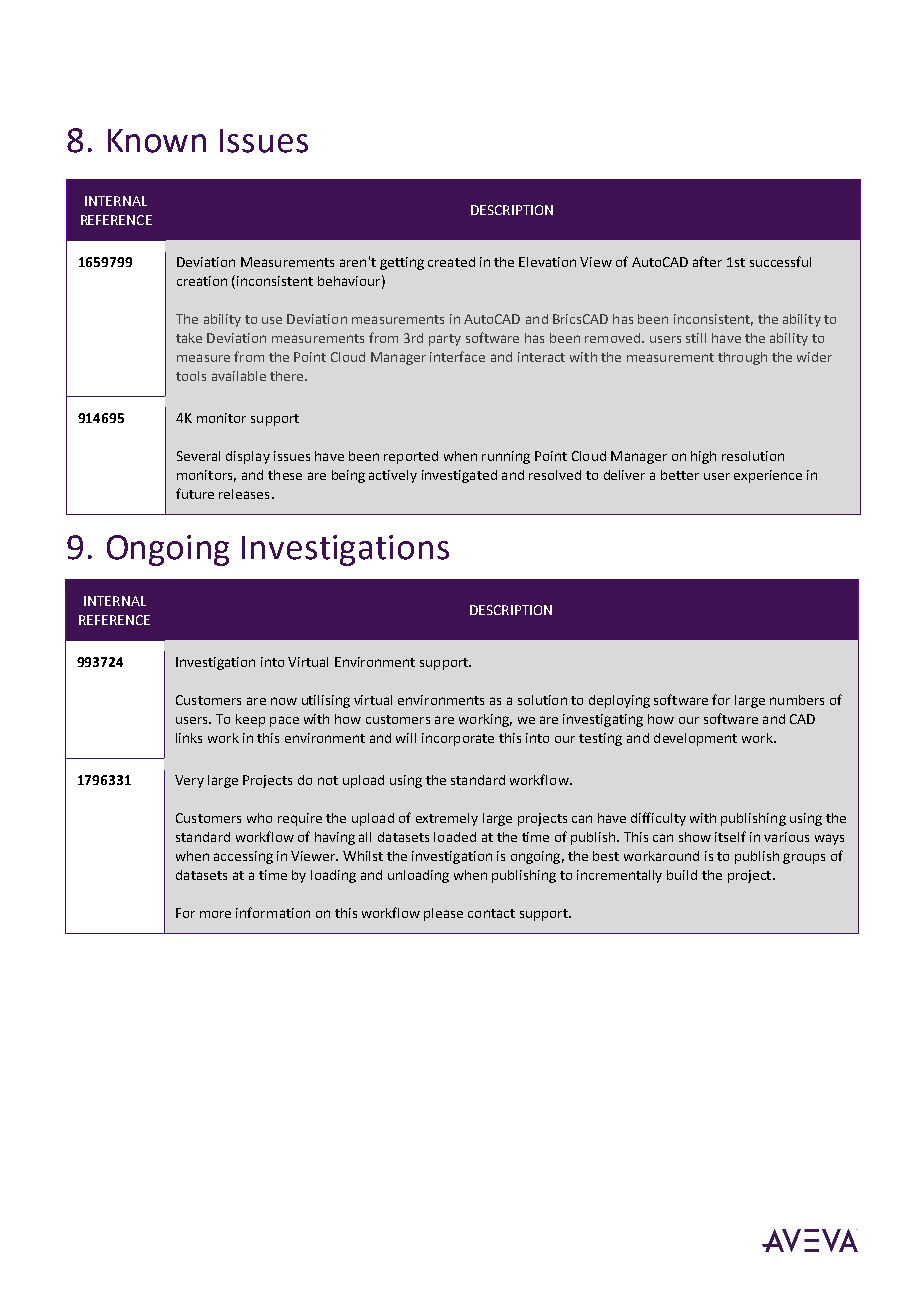 Image resolution: width=924 pixels, height=1308 pixels. Describe the element at coordinates (780, 261) in the screenshot. I see `successful` at that location.
